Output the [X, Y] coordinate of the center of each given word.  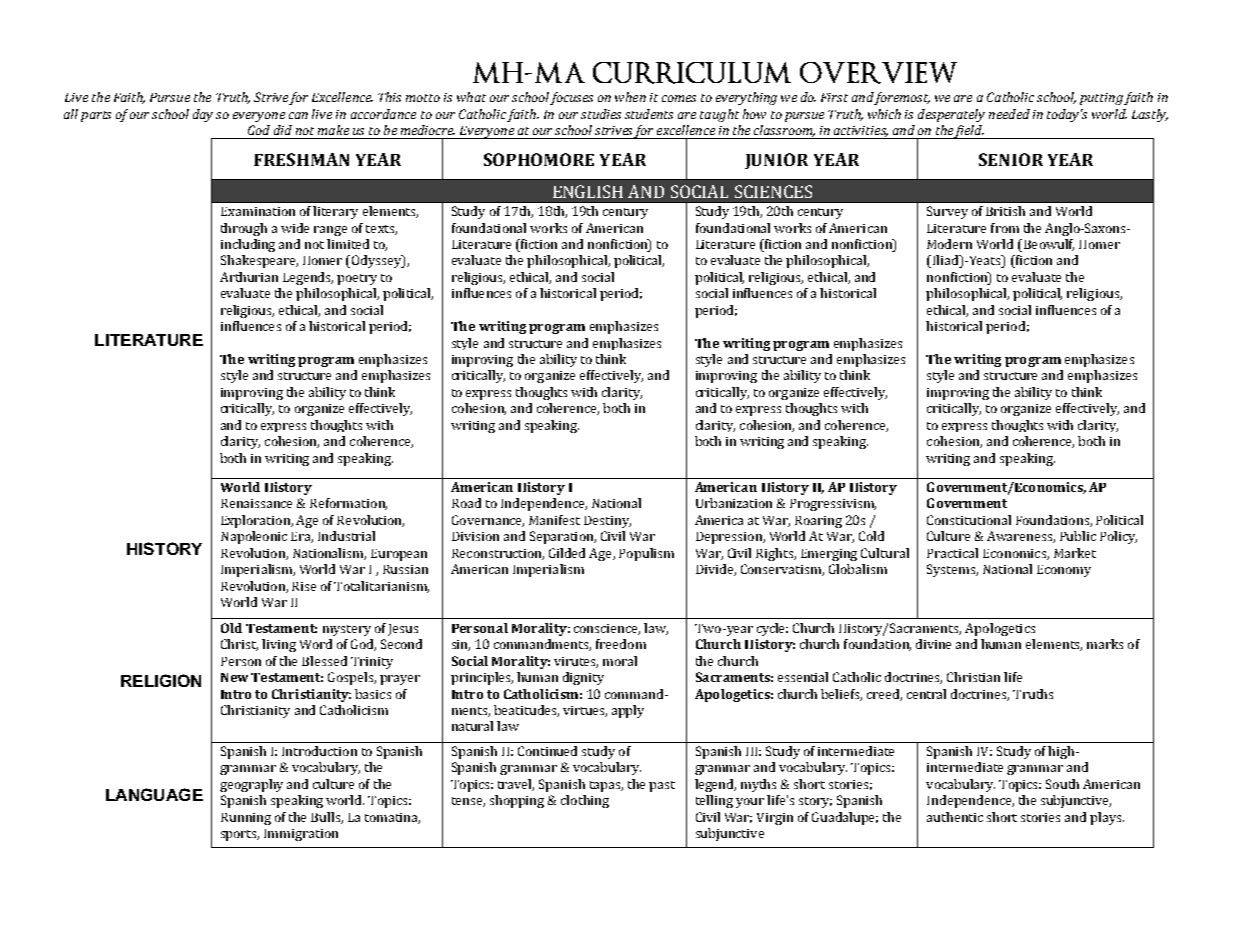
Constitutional [969, 520]
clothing [585, 801]
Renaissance [256, 503]
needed [1009, 114]
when [630, 97]
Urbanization [734, 503]
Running [246, 819]
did [283, 130]
